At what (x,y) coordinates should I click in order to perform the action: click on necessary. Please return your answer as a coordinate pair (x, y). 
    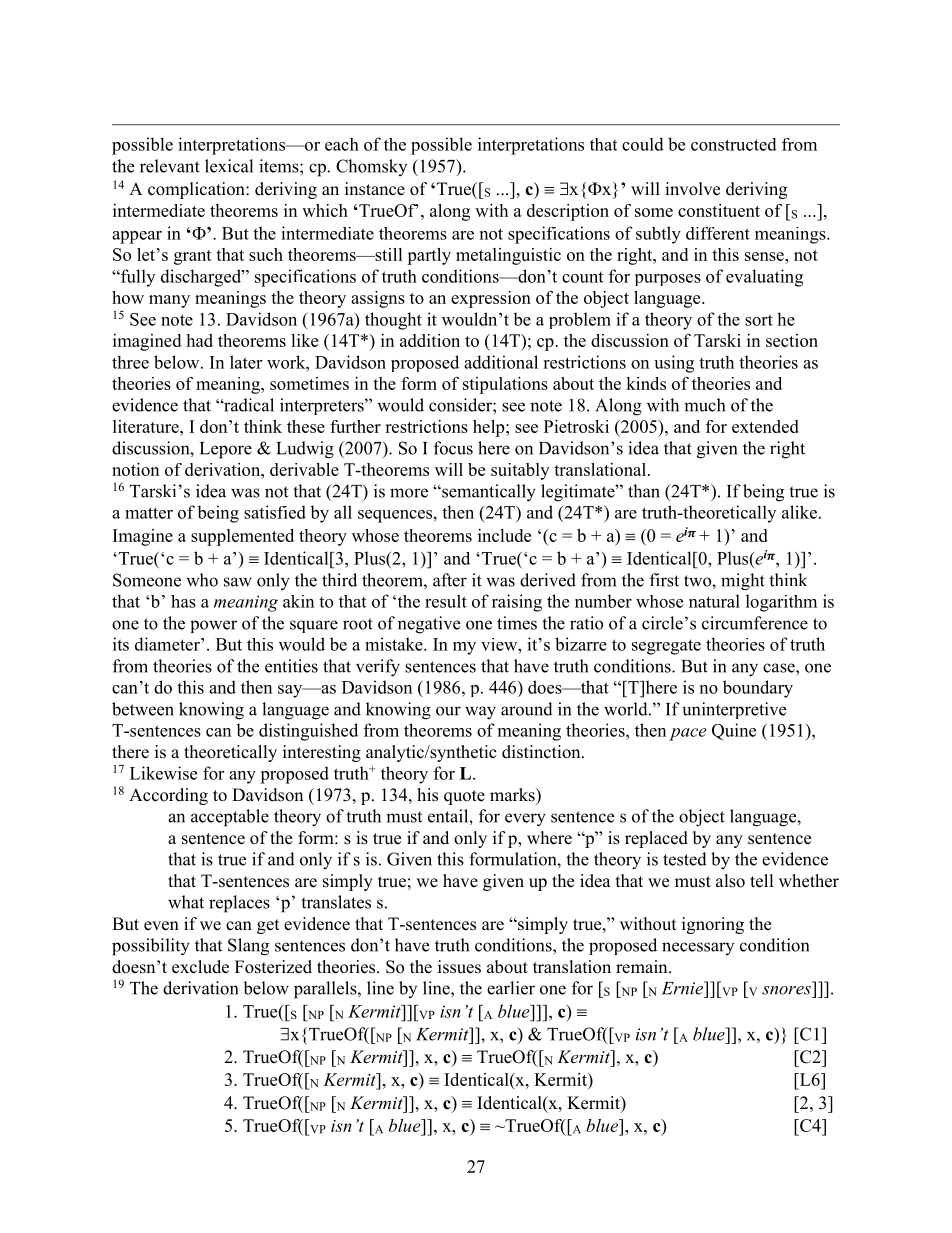
    Looking at the image, I should click on (698, 948).
